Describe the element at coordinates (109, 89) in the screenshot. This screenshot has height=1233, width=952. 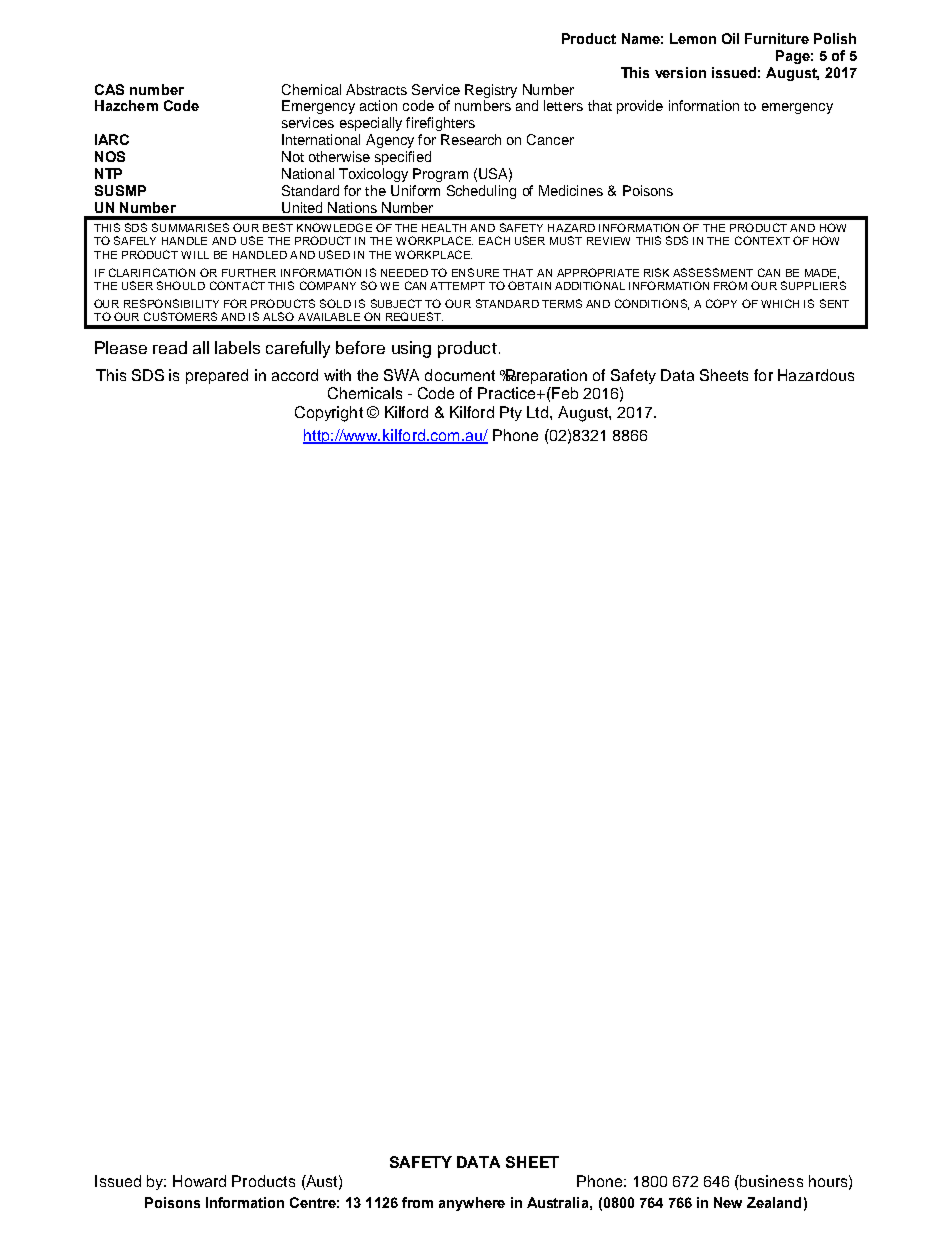
I see `CAS` at that location.
